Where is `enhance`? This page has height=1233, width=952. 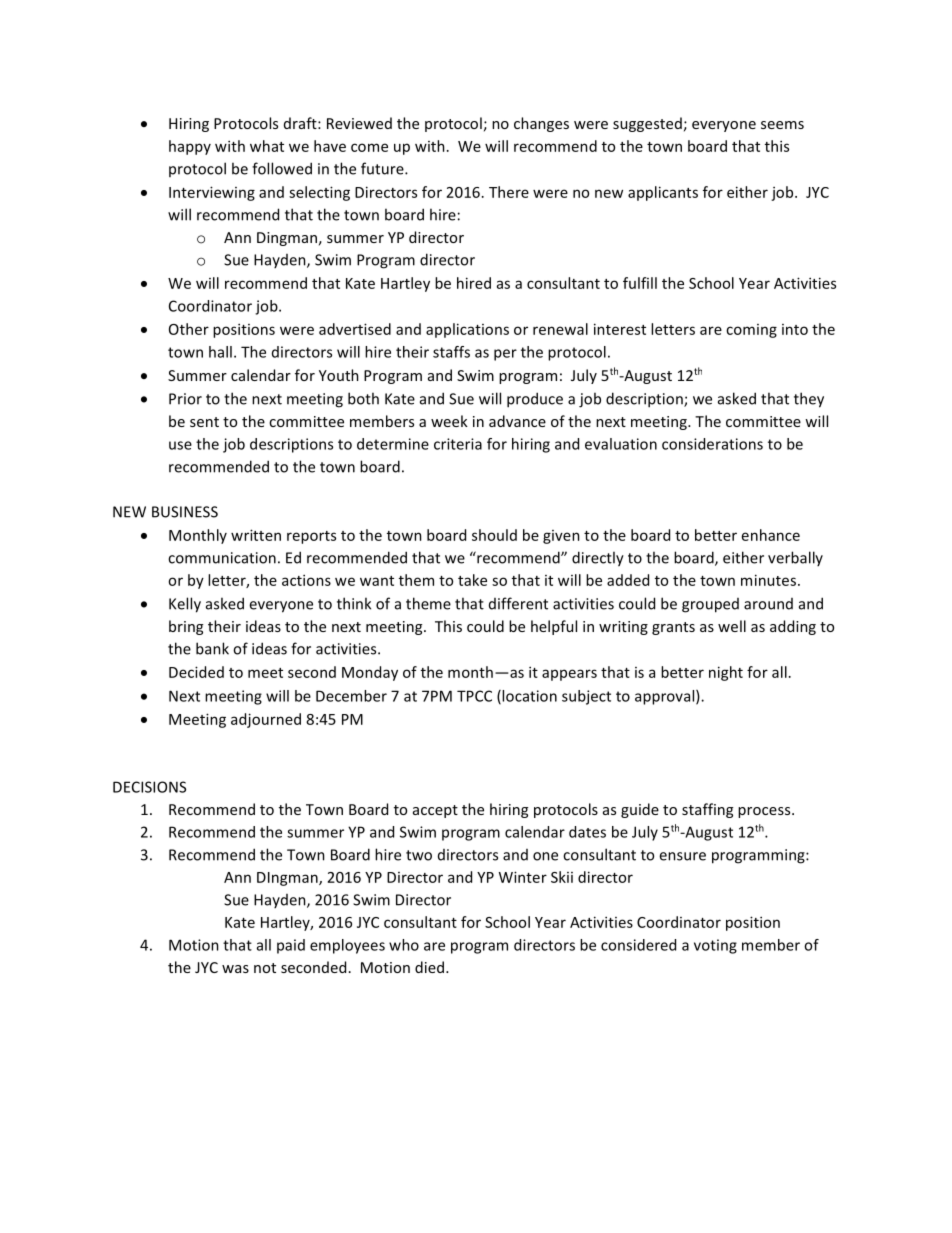 enhance is located at coordinates (771, 535).
